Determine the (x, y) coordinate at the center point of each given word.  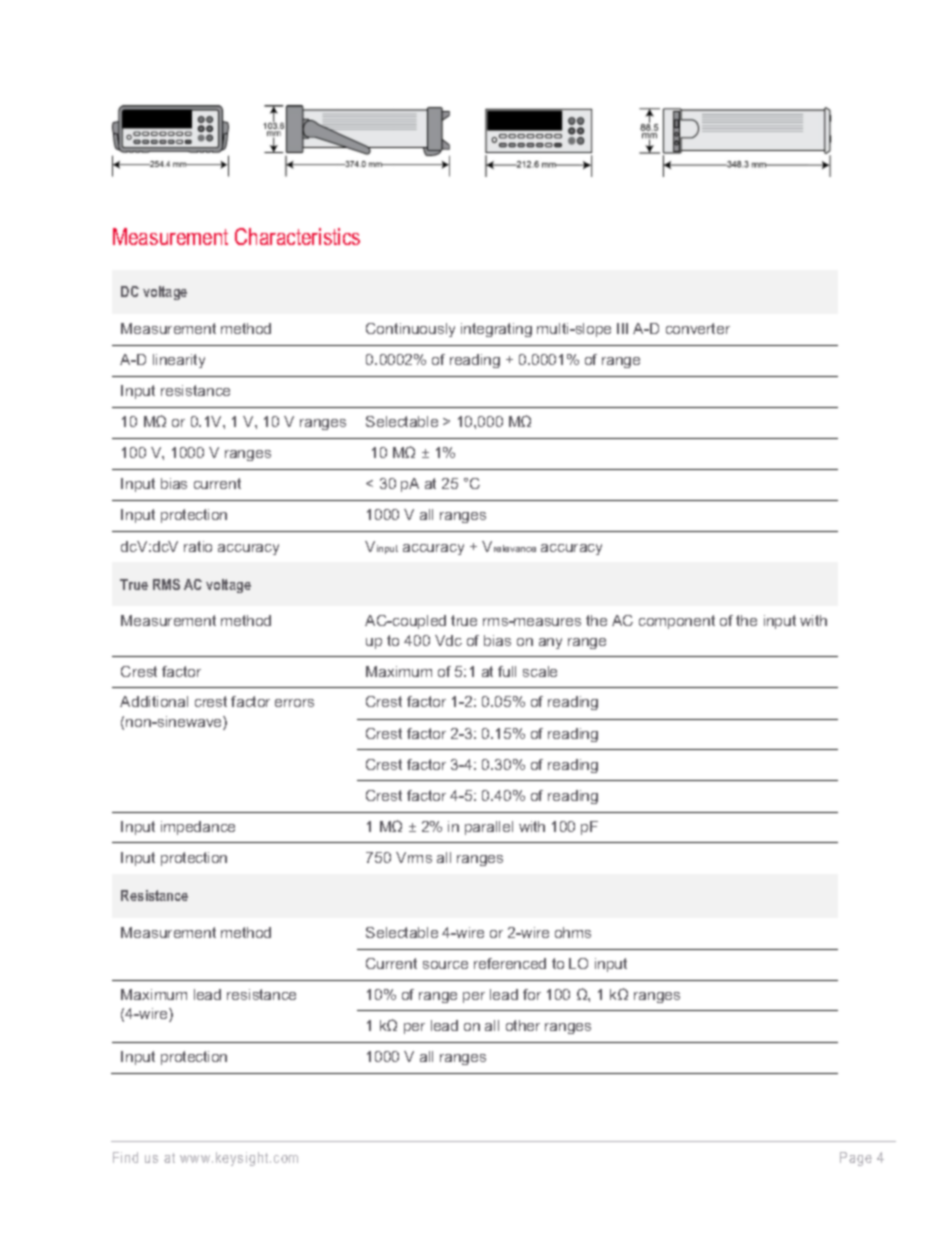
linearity (179, 361)
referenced (510, 963)
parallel (489, 828)
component (677, 622)
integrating (496, 330)
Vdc (448, 640)
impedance (198, 828)
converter (698, 328)
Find (125, 1157)
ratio (198, 546)
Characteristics (297, 236)
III (622, 328)
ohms (573, 932)
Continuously (410, 330)
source (445, 965)
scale (540, 671)
